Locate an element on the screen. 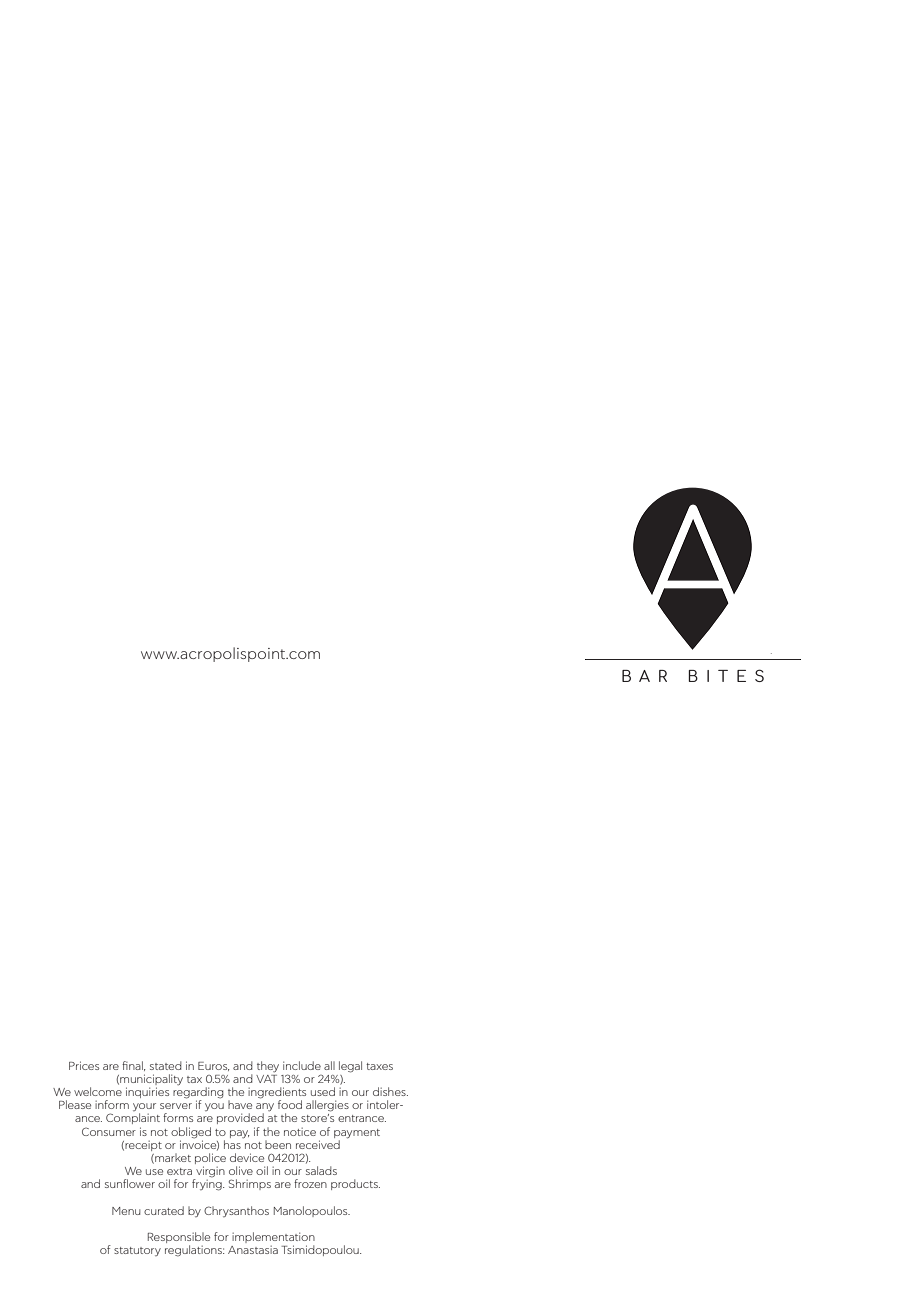  has is located at coordinates (232, 1144).
